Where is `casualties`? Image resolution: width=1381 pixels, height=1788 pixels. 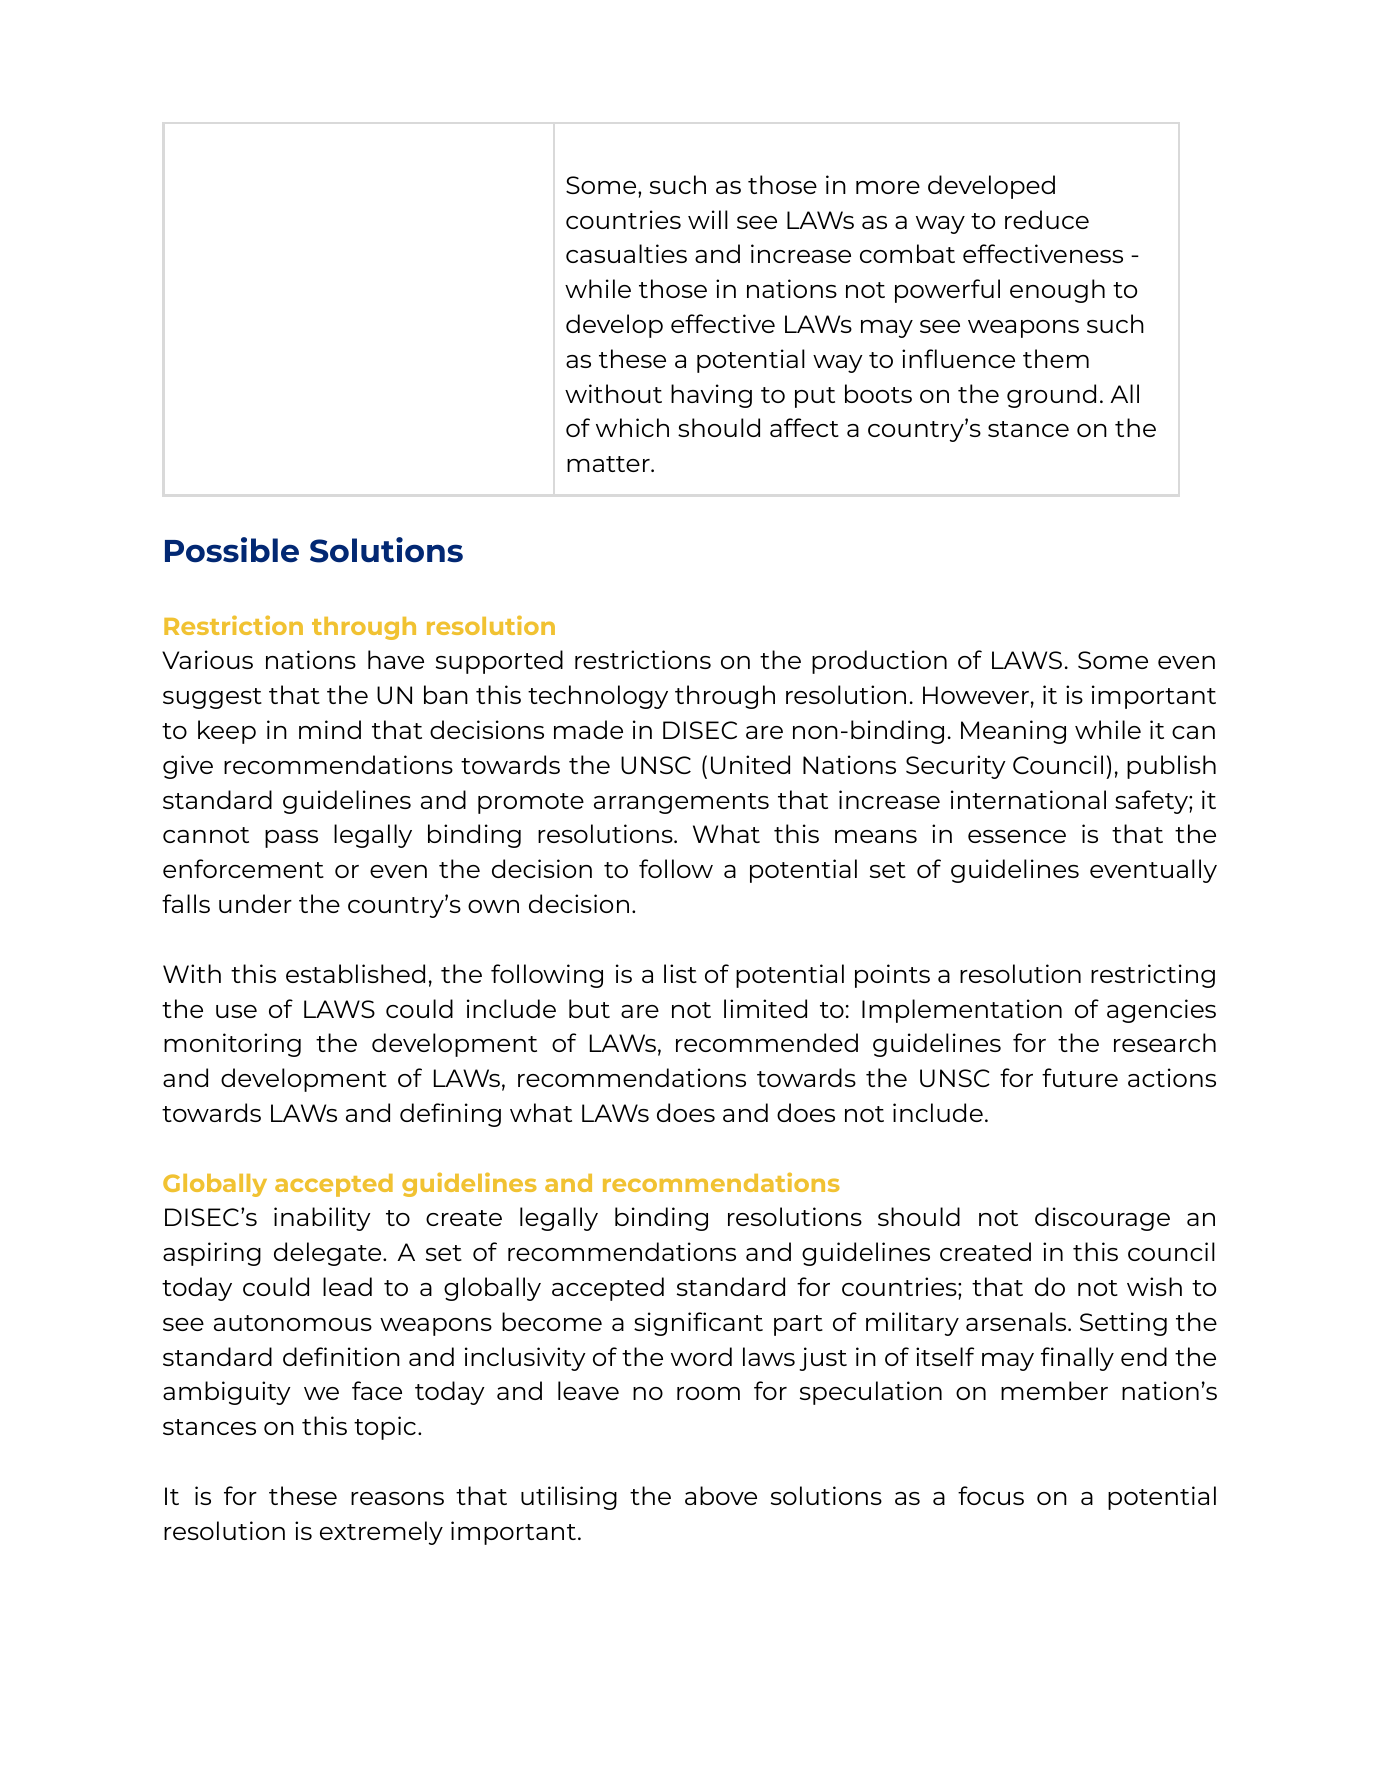 casualties is located at coordinates (626, 253).
